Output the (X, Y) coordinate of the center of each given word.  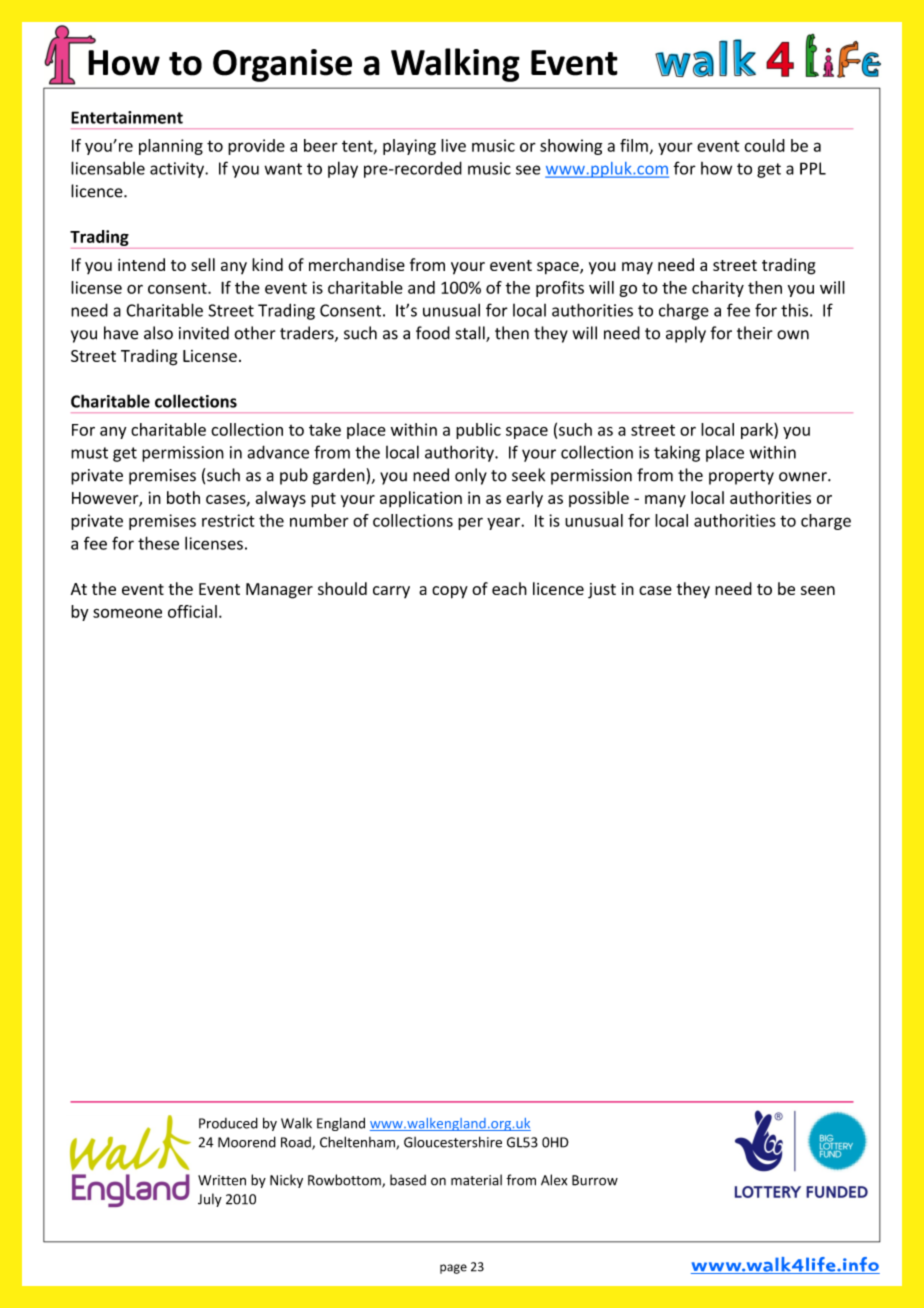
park (758, 431)
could (764, 145)
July (210, 1200)
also (158, 333)
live (453, 145)
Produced (228, 1123)
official (192, 611)
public (478, 431)
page (453, 1269)
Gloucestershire (453, 1142)
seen (818, 590)
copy (450, 592)
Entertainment (127, 117)
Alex (554, 1180)
